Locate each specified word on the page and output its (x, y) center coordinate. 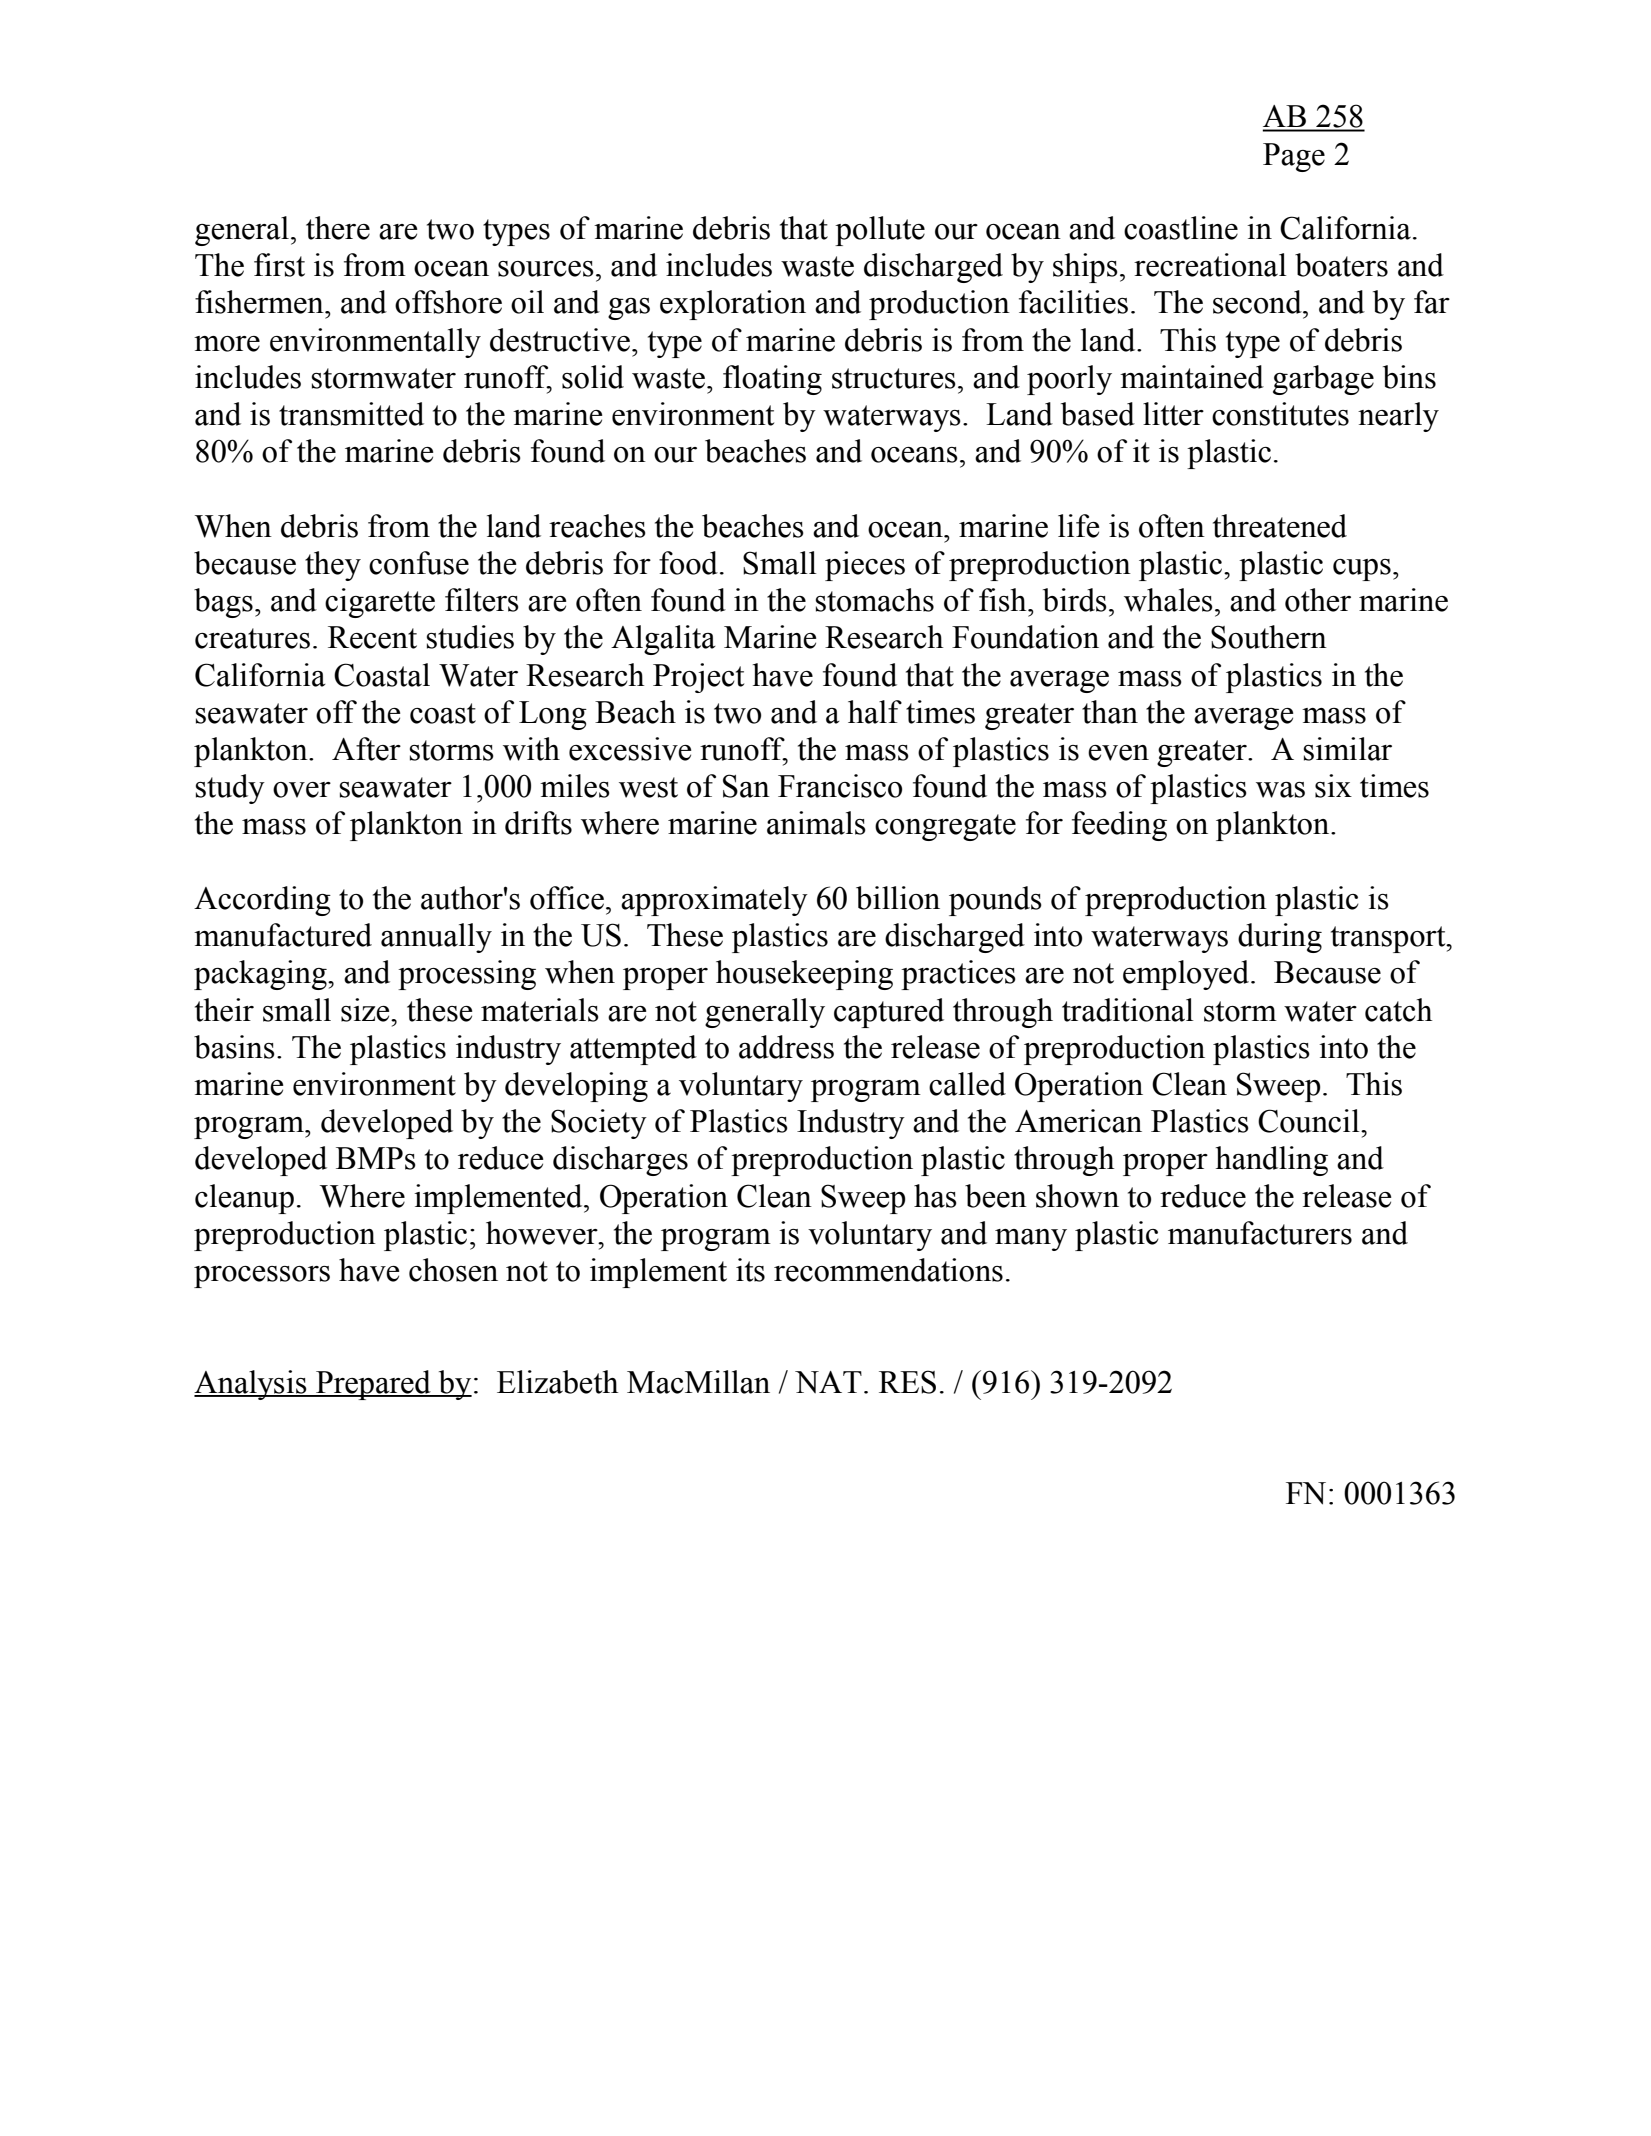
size (366, 1010)
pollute (880, 231)
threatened (1280, 526)
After (366, 749)
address (786, 1047)
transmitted (351, 414)
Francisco (840, 786)
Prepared (373, 1385)
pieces (865, 566)
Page (1294, 157)
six (1333, 786)
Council (1310, 1121)
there (338, 228)
